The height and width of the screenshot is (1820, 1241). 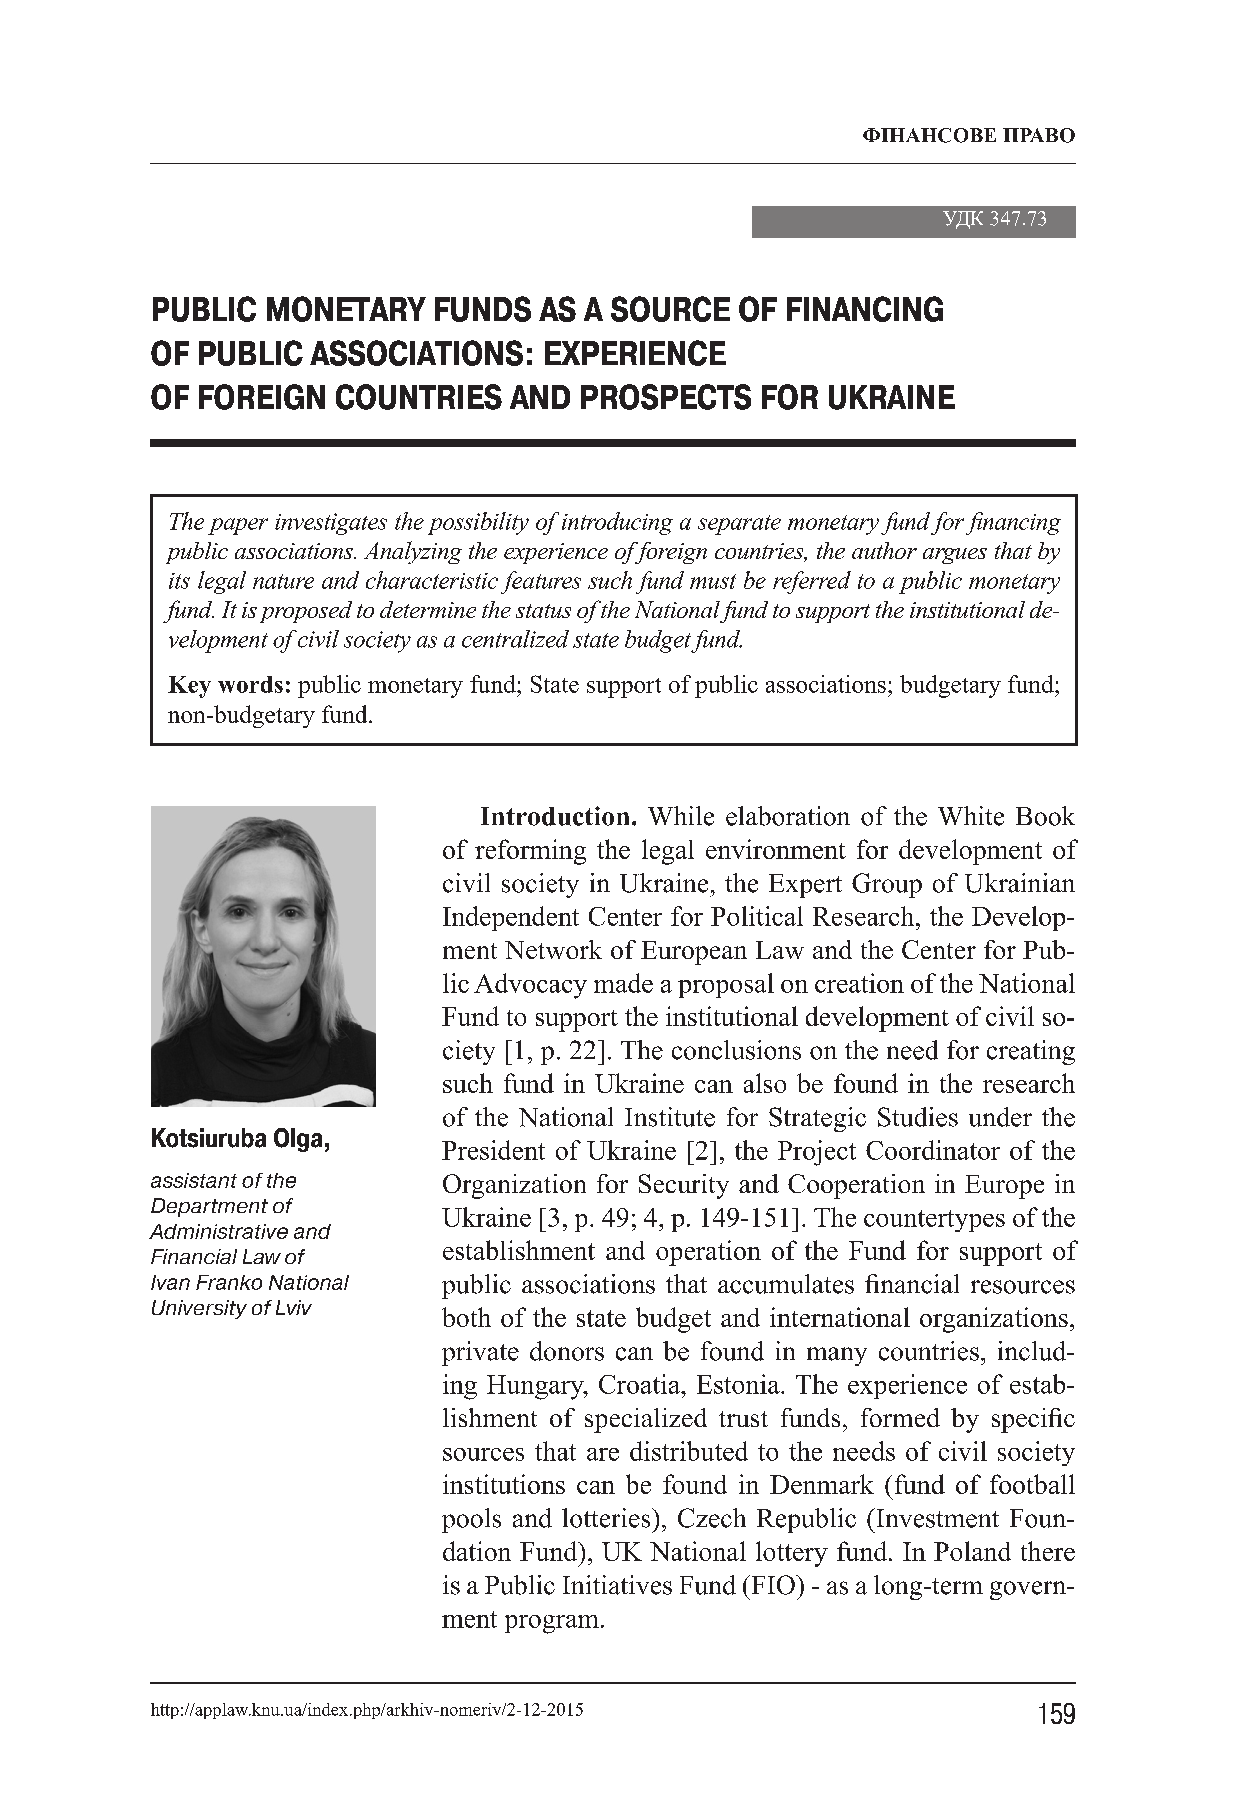 What do you see at coordinates (238, 526) in the screenshot?
I see `paper` at bounding box center [238, 526].
